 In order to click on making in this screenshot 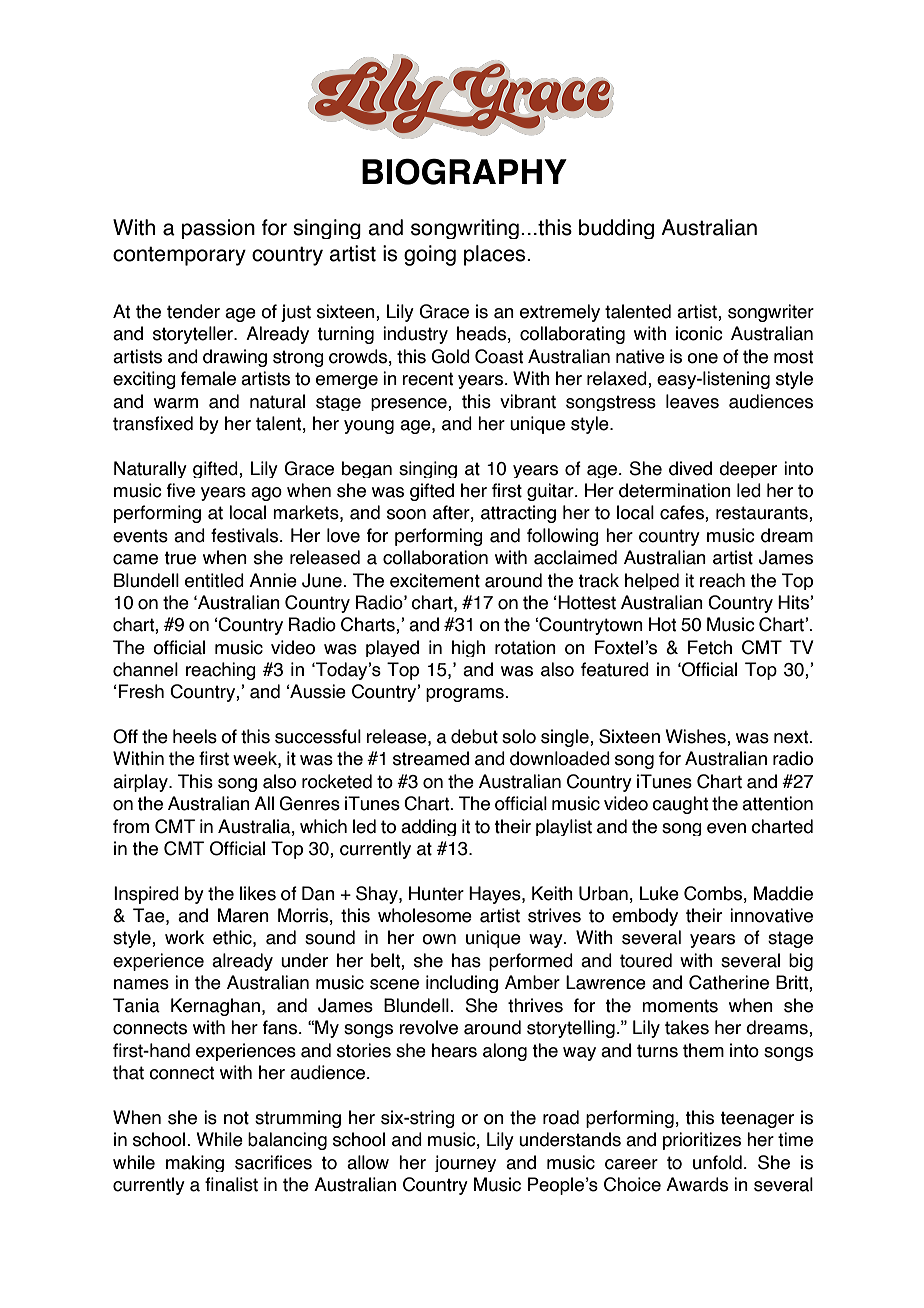, I will do `click(195, 1163)`.
